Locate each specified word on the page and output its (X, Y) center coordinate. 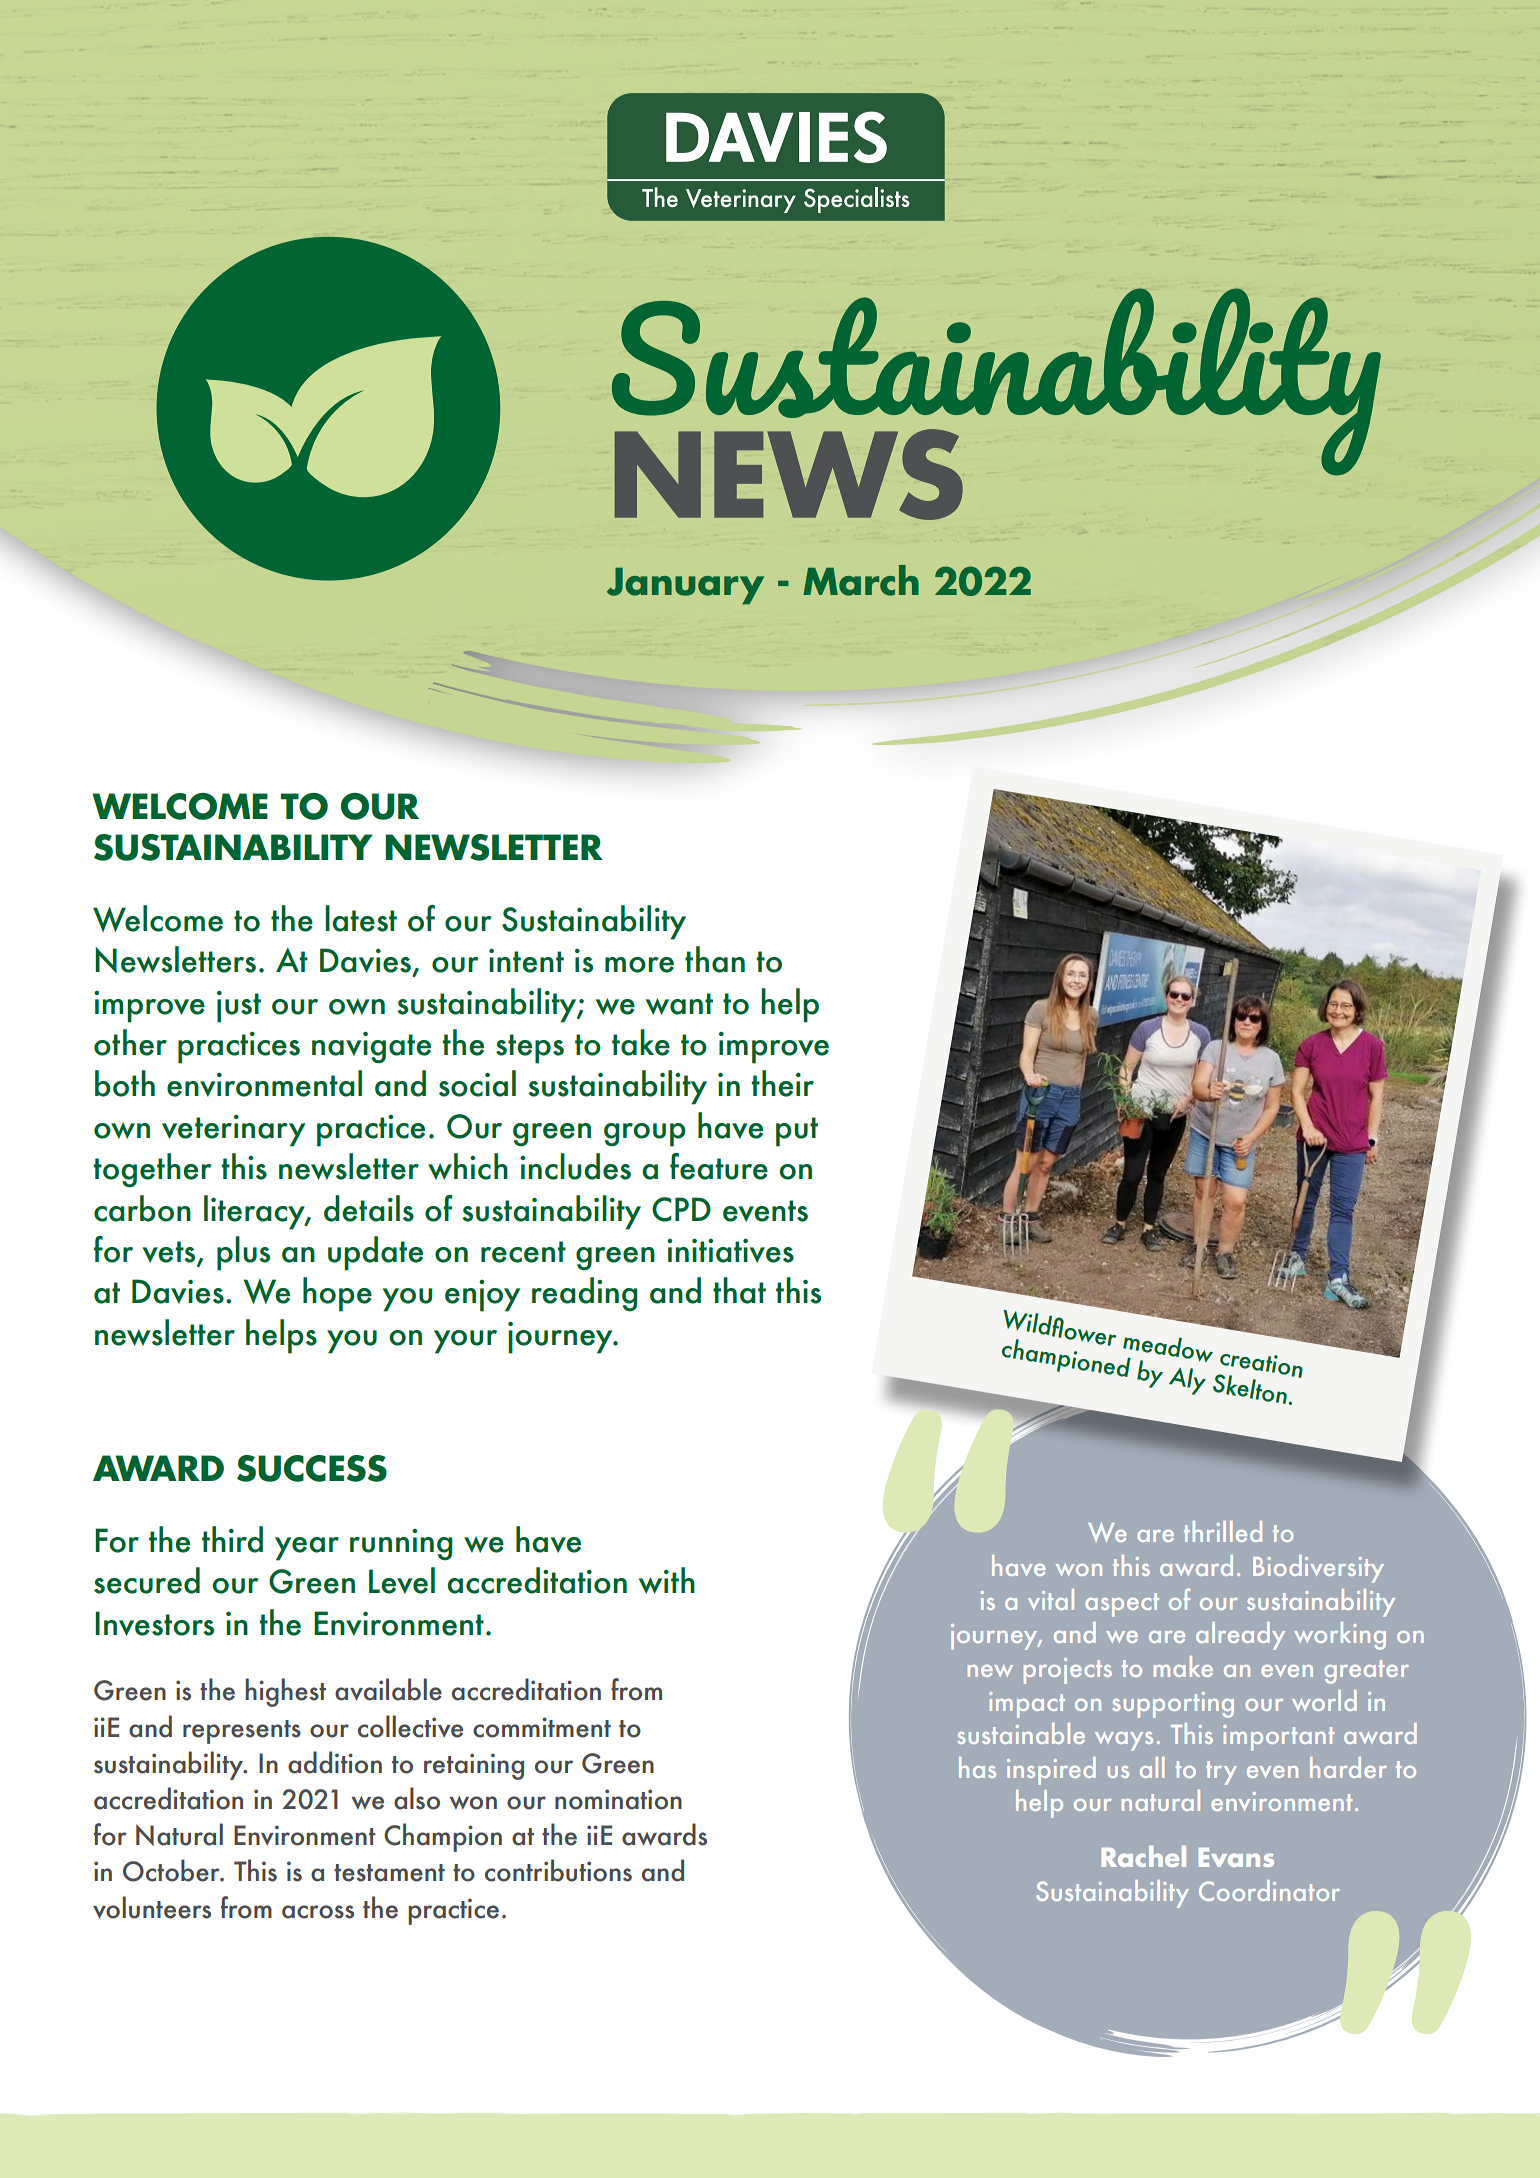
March (861, 580)
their (782, 1083)
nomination (618, 1799)
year (307, 1549)
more (639, 965)
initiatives (730, 1250)
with (667, 1580)
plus (243, 1253)
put (797, 1132)
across (318, 1912)
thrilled (1223, 1531)
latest (361, 918)
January (685, 586)
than (715, 959)
